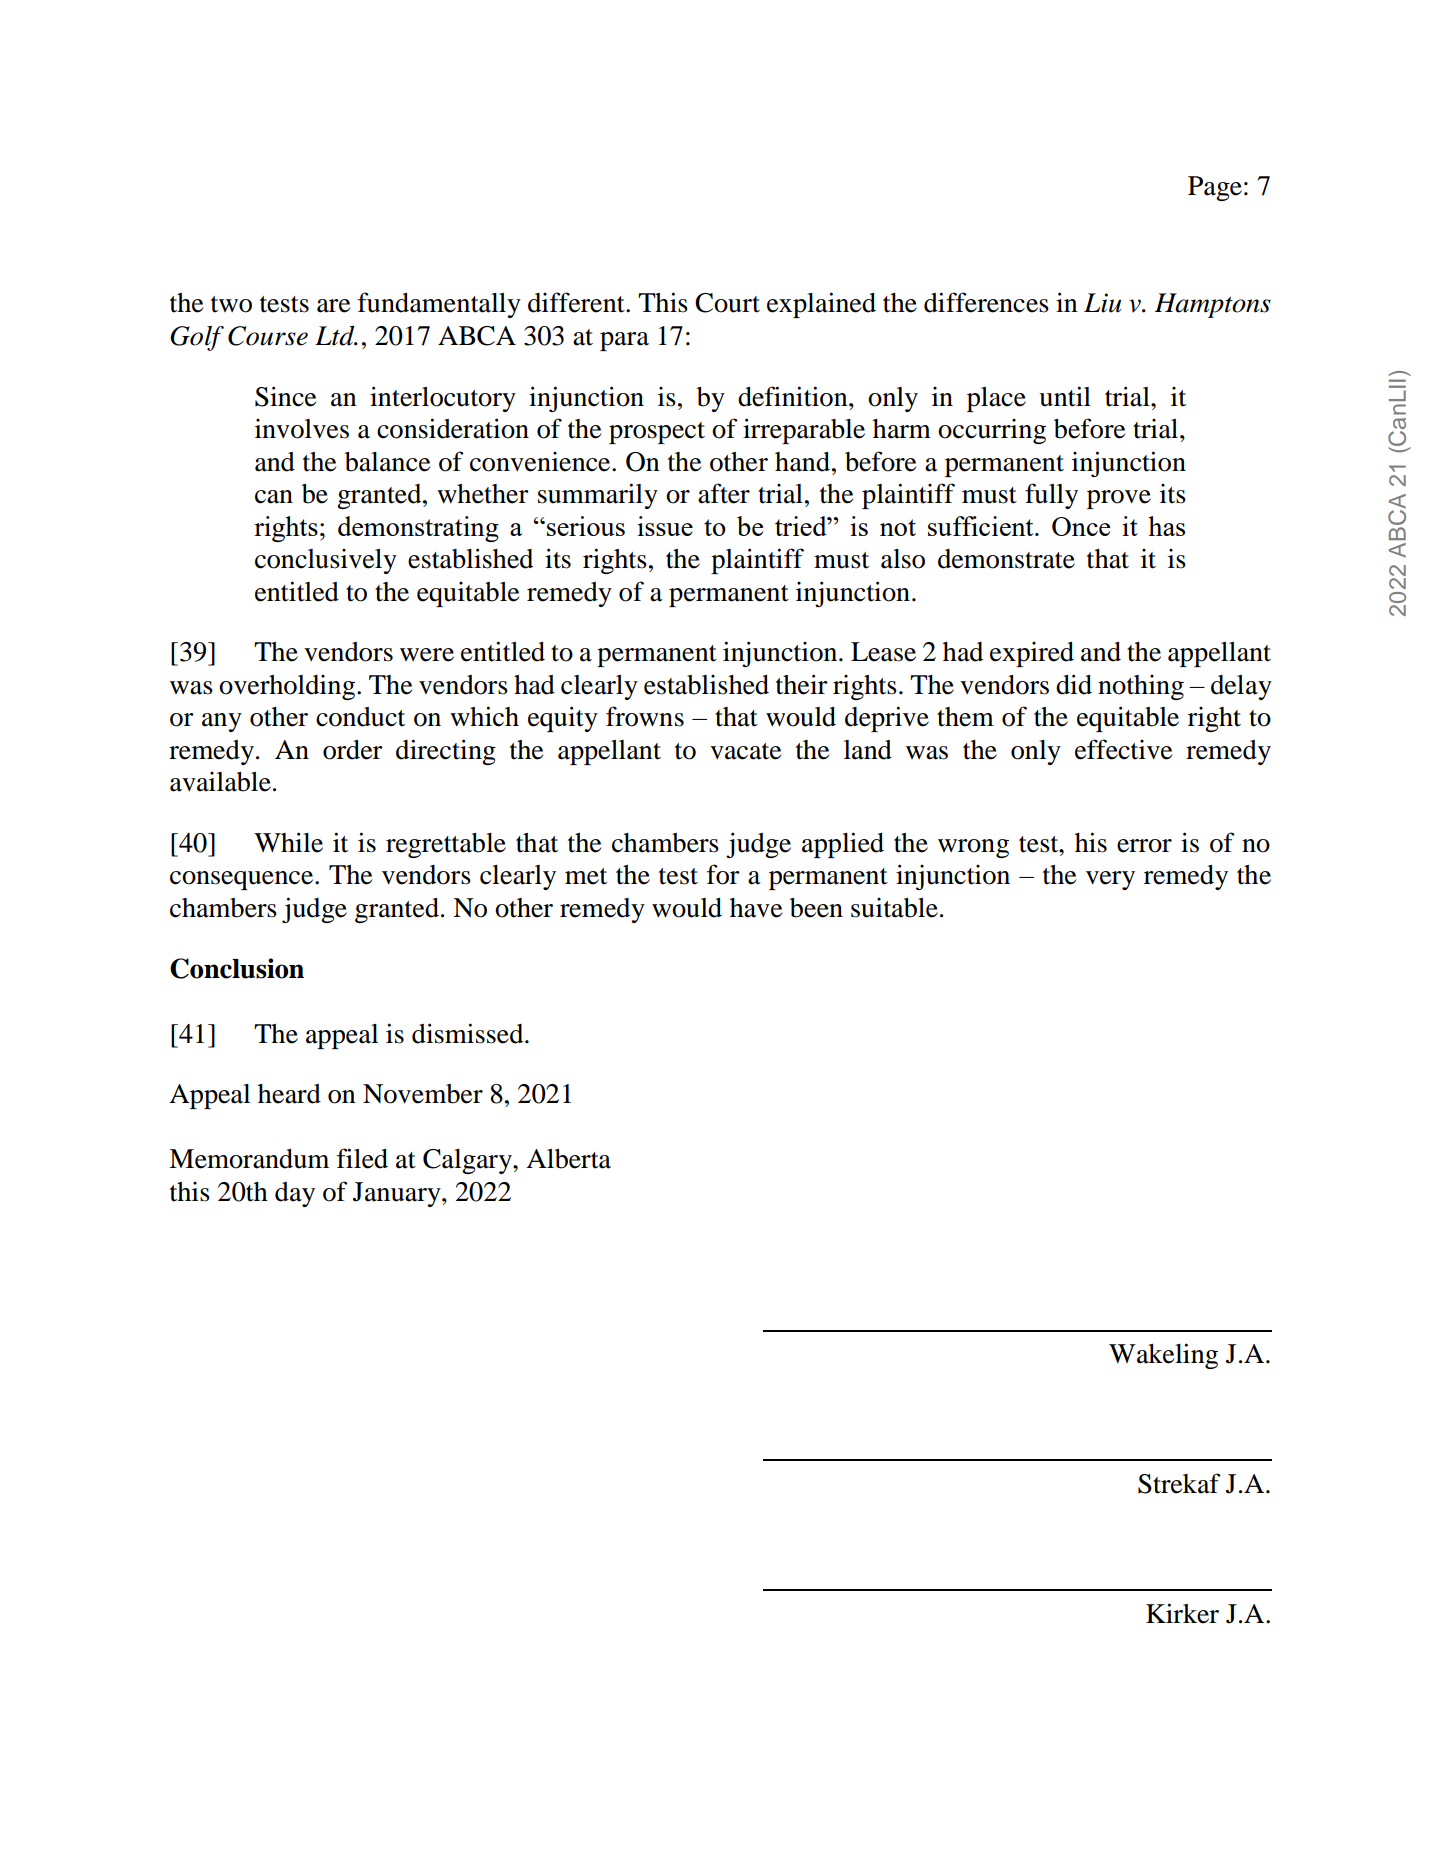  What do you see at coordinates (362, 1158) in the screenshot?
I see `filed` at bounding box center [362, 1158].
